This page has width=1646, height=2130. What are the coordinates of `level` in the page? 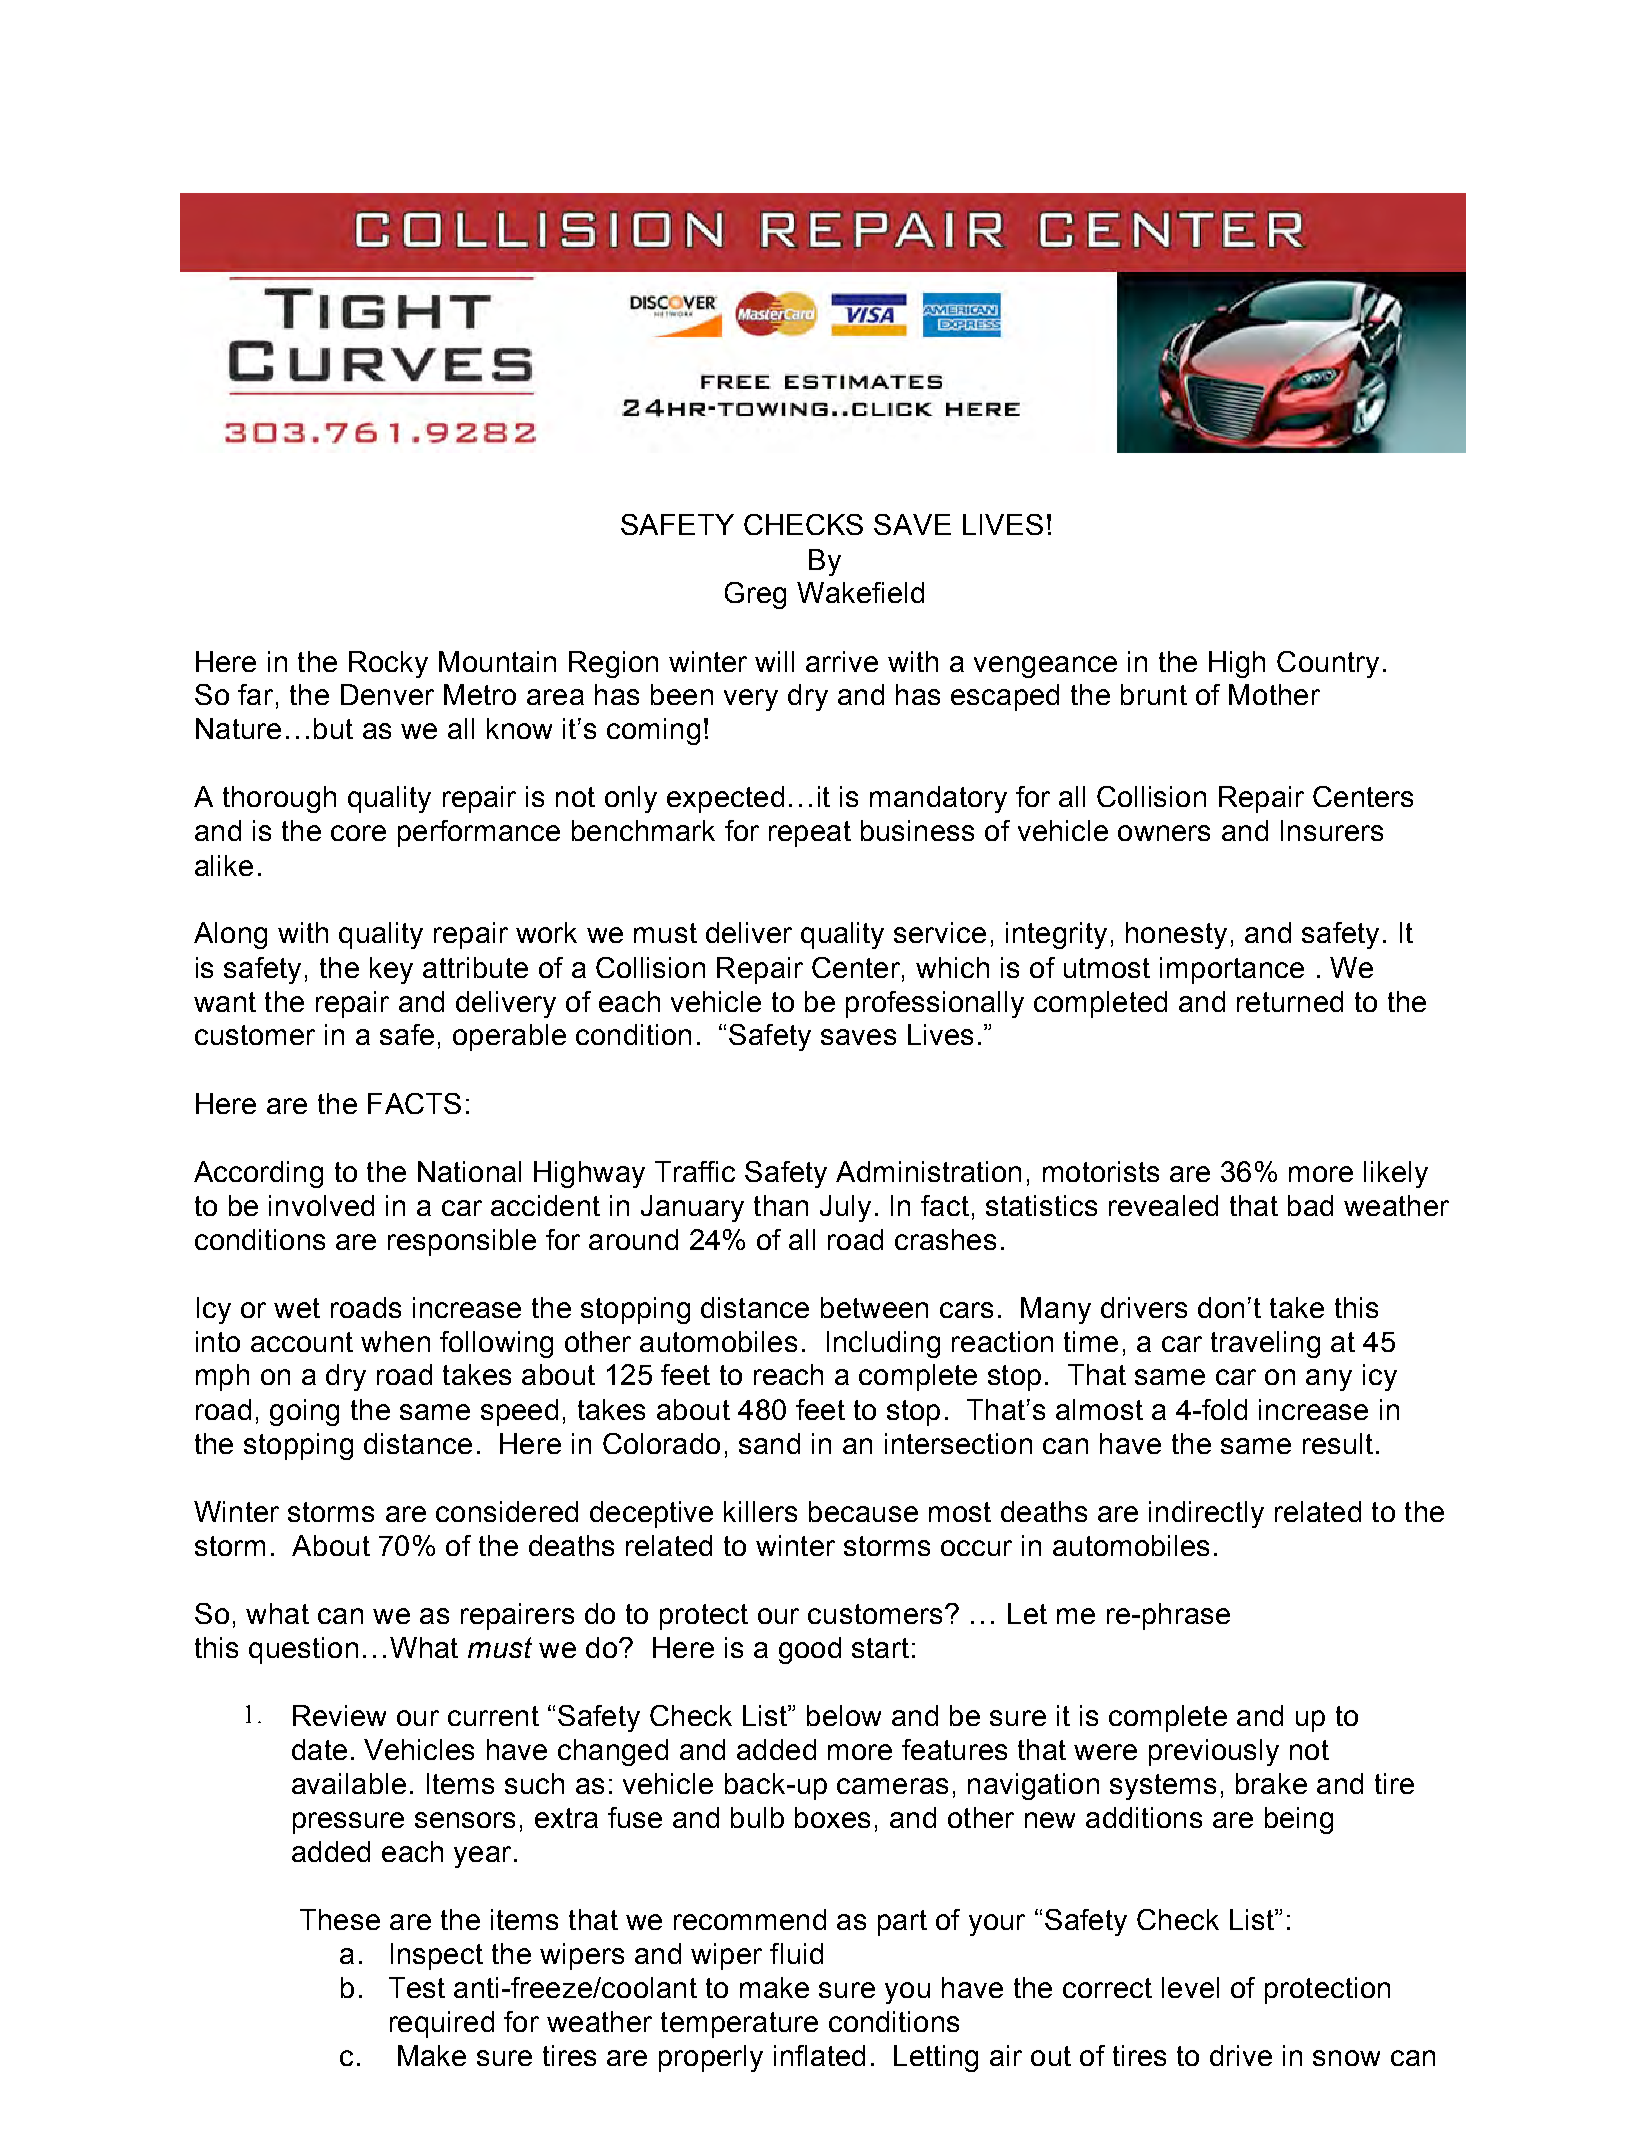 It's located at (1190, 1987).
